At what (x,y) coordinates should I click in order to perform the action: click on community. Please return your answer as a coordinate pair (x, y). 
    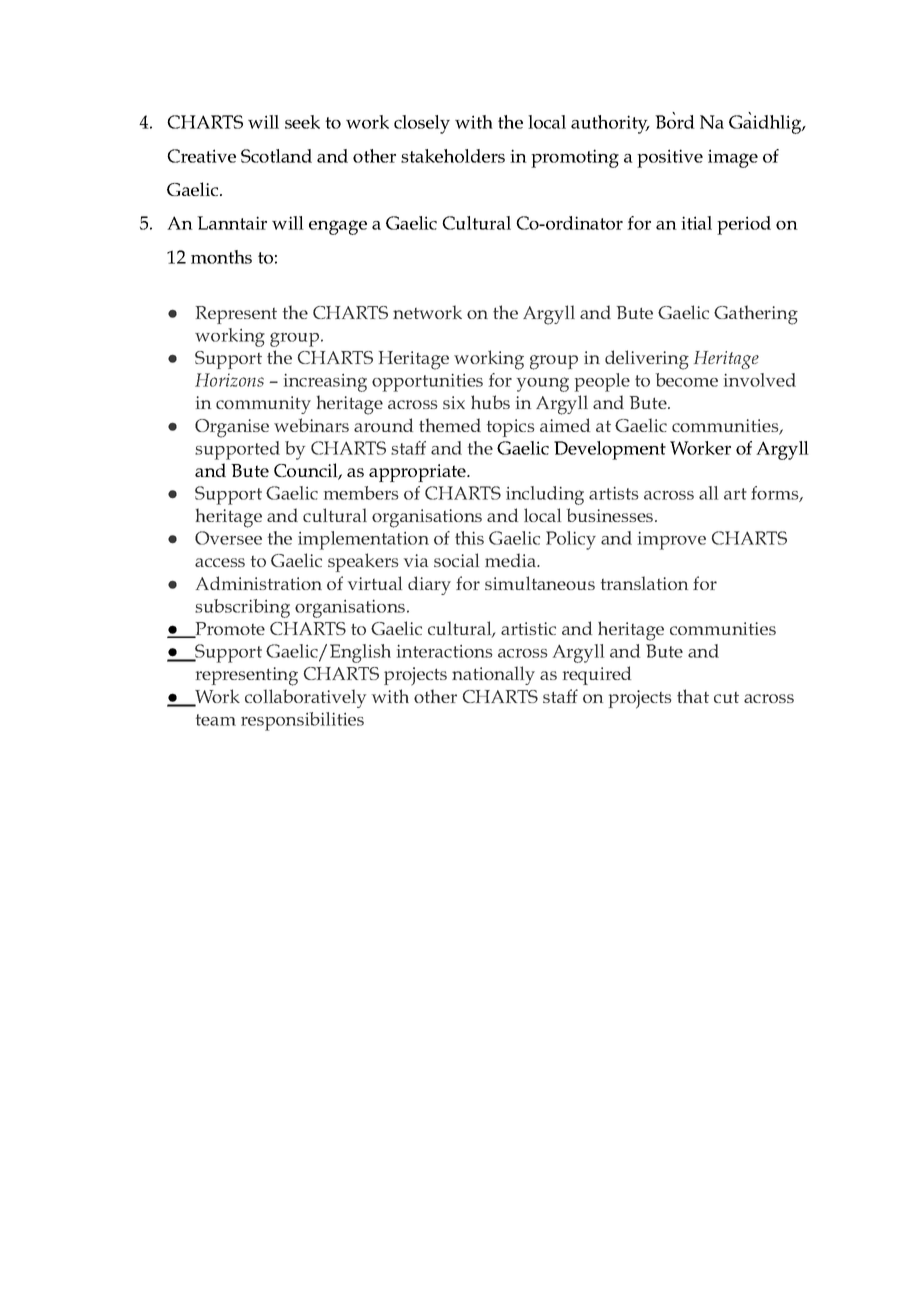
    Looking at the image, I should click on (263, 405).
